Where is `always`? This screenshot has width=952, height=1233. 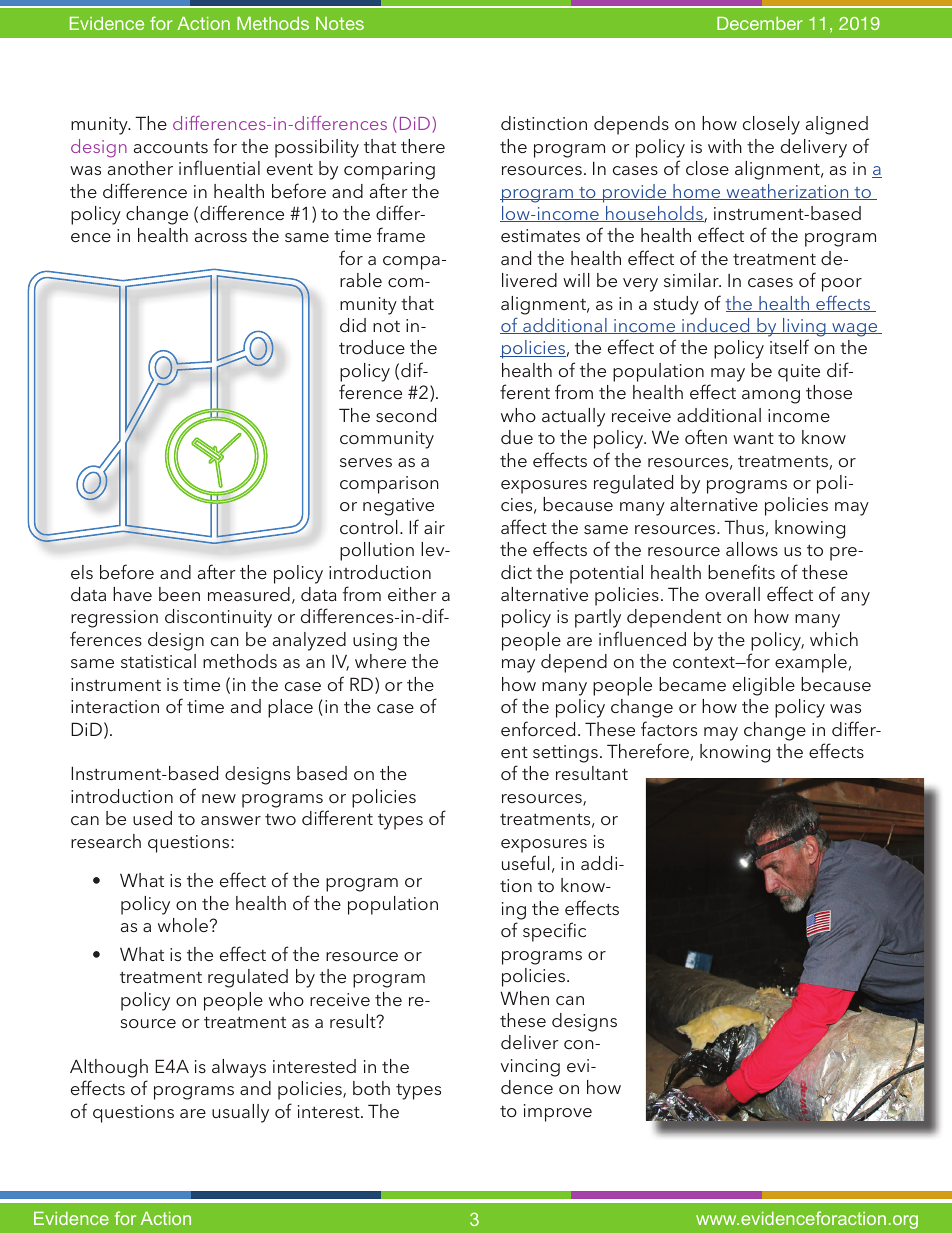
always is located at coordinates (239, 1068).
